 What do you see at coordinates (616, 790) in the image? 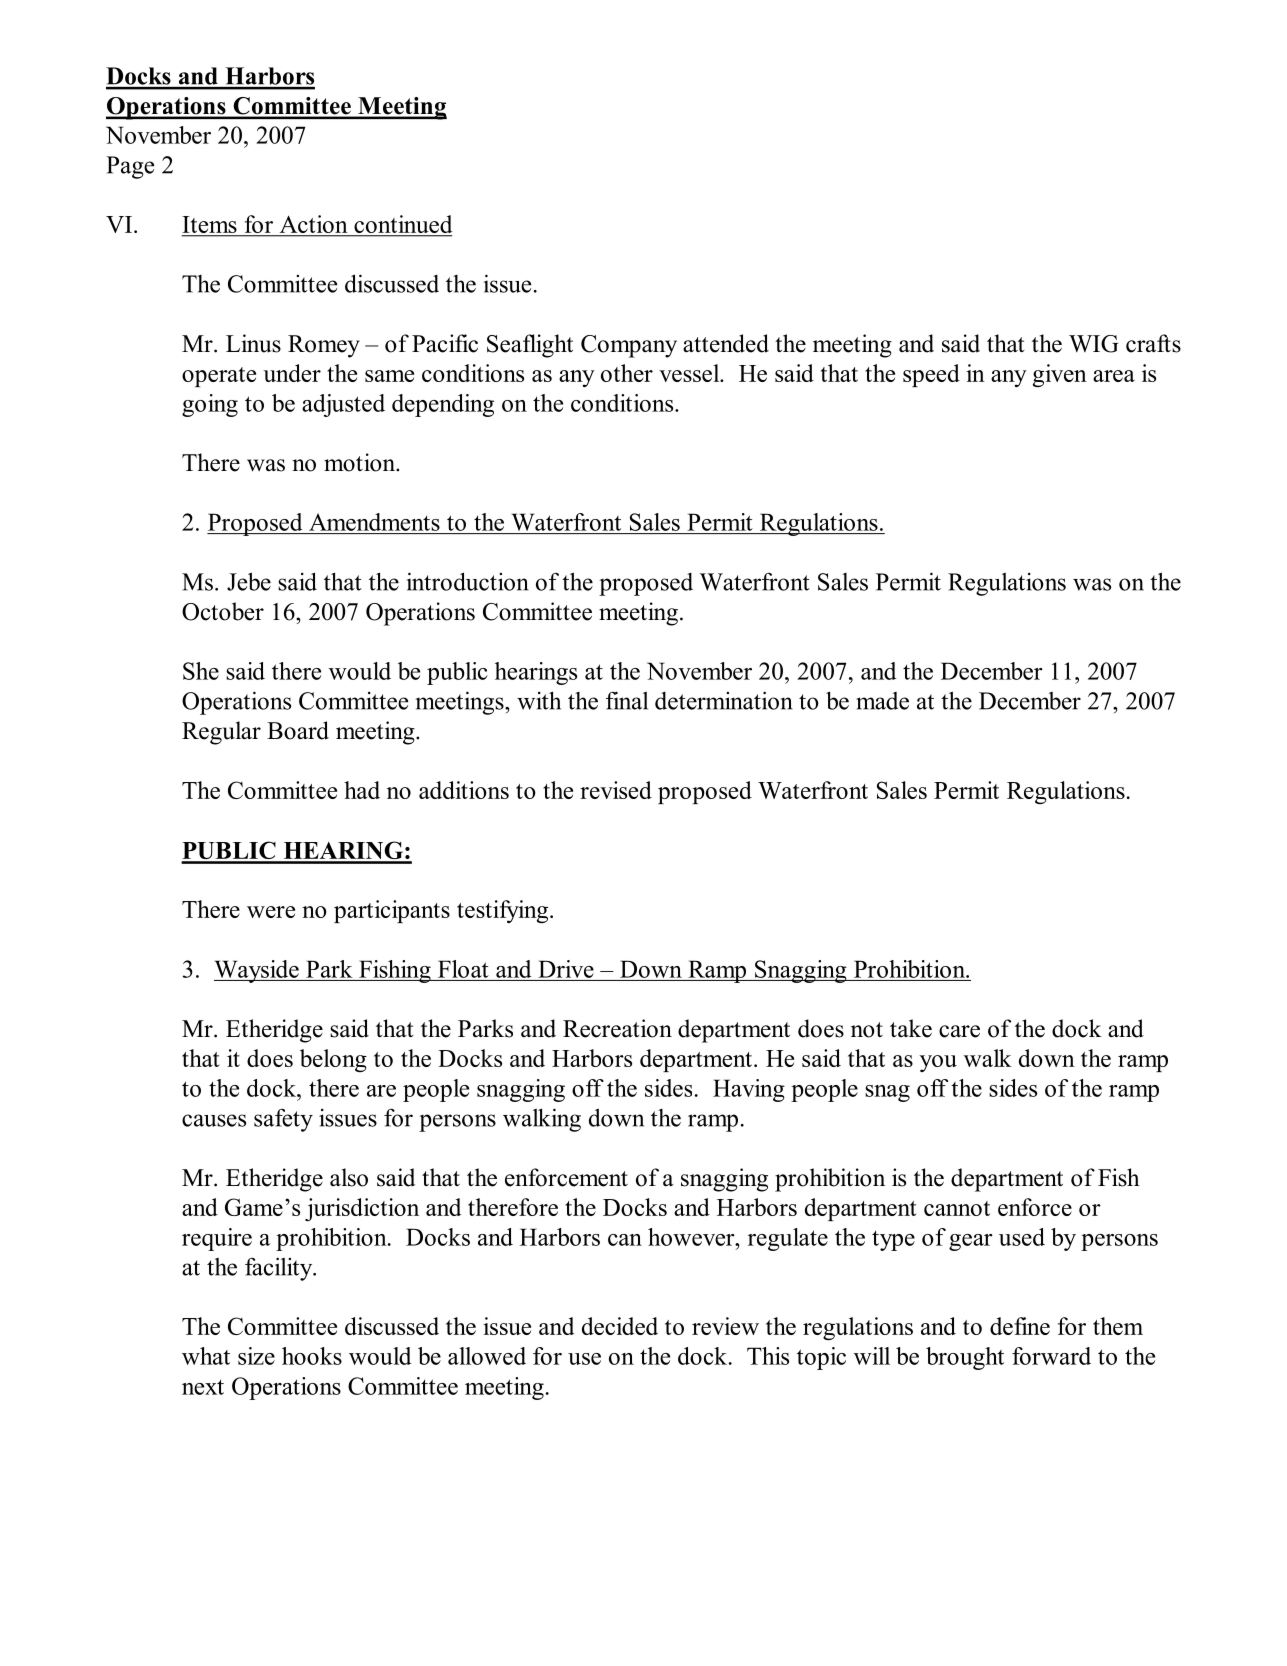
I see `revised` at bounding box center [616, 790].
